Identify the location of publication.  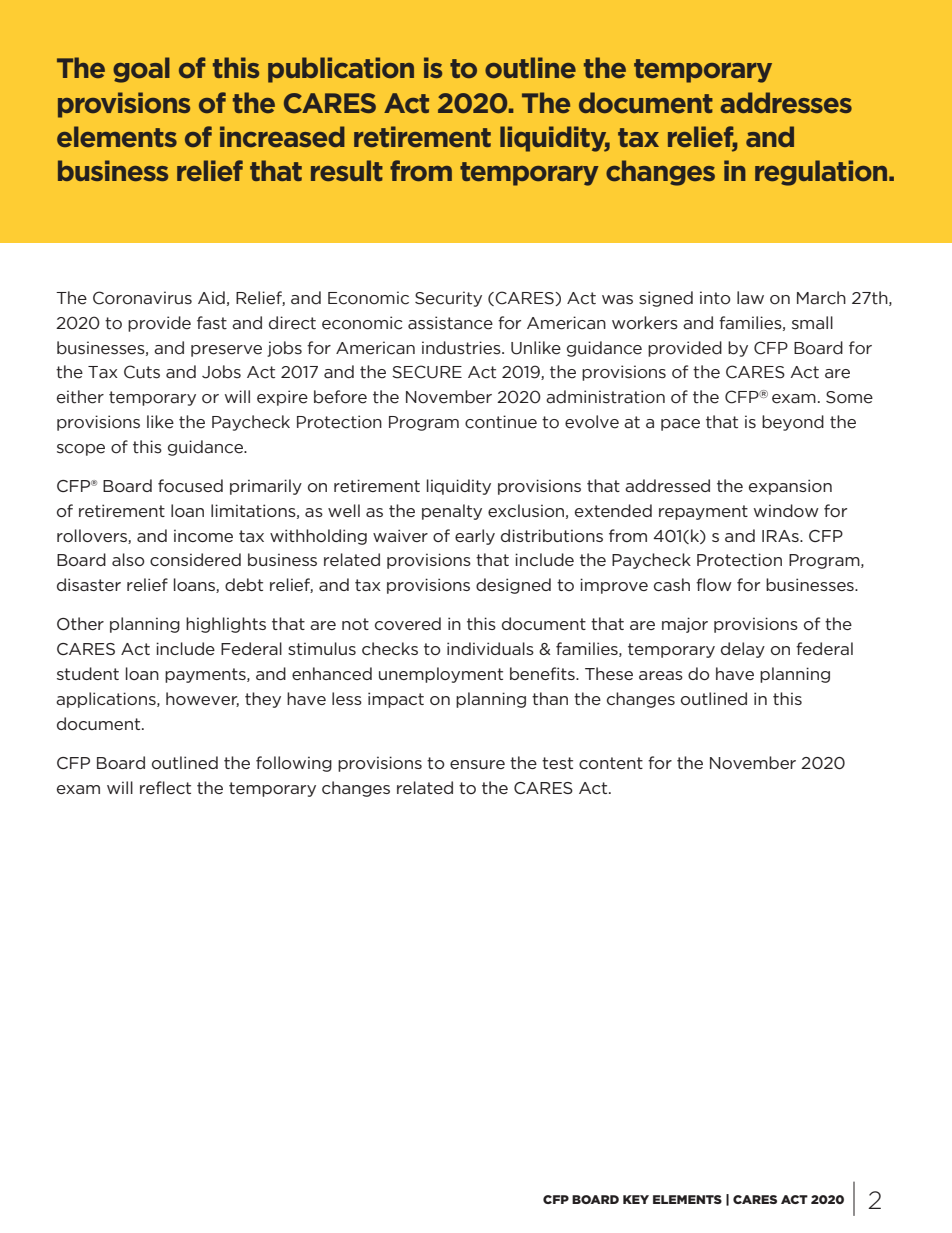
(341, 70).
